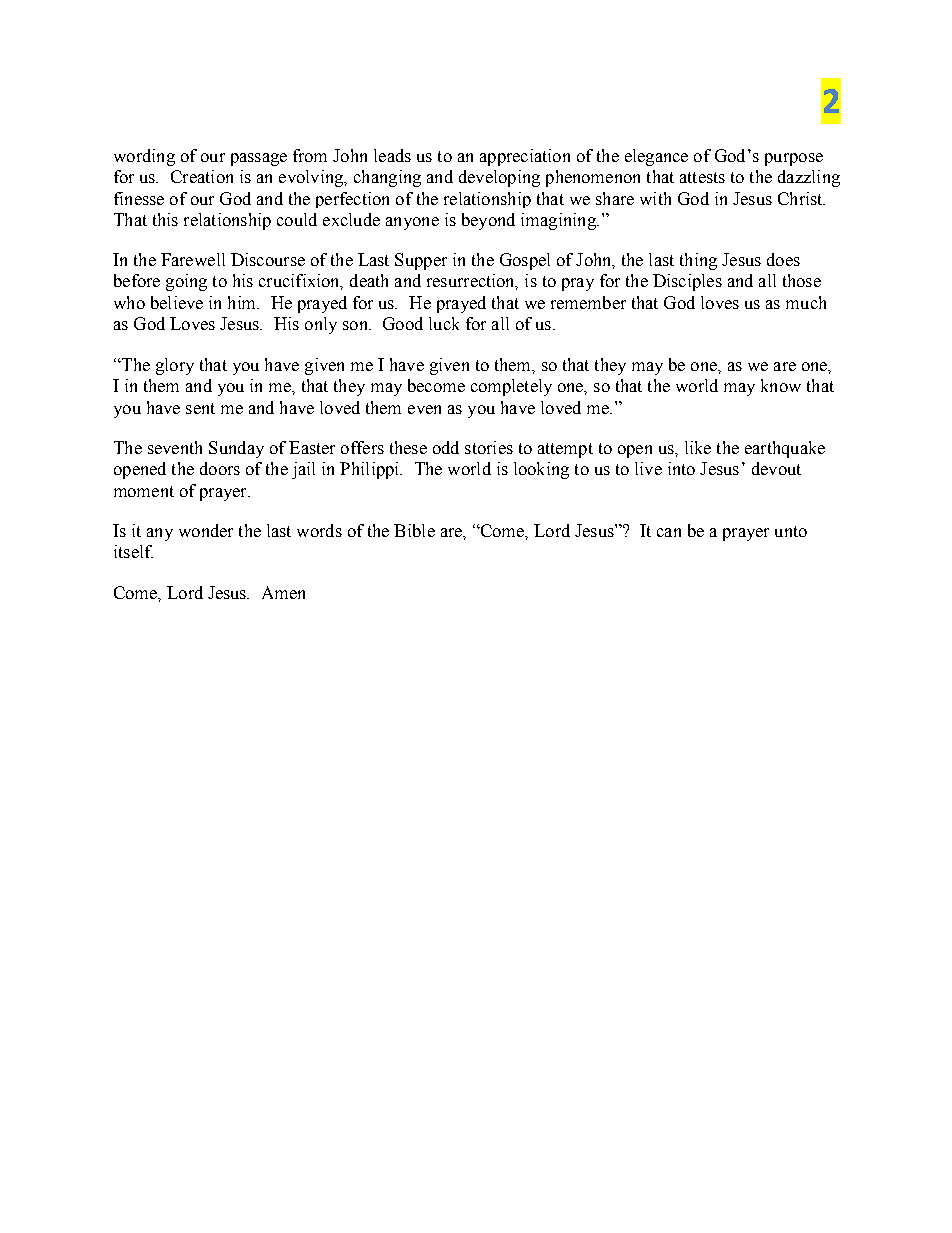 This page has width=952, height=1233. What do you see at coordinates (202, 176) in the page?
I see `Creation` at bounding box center [202, 176].
